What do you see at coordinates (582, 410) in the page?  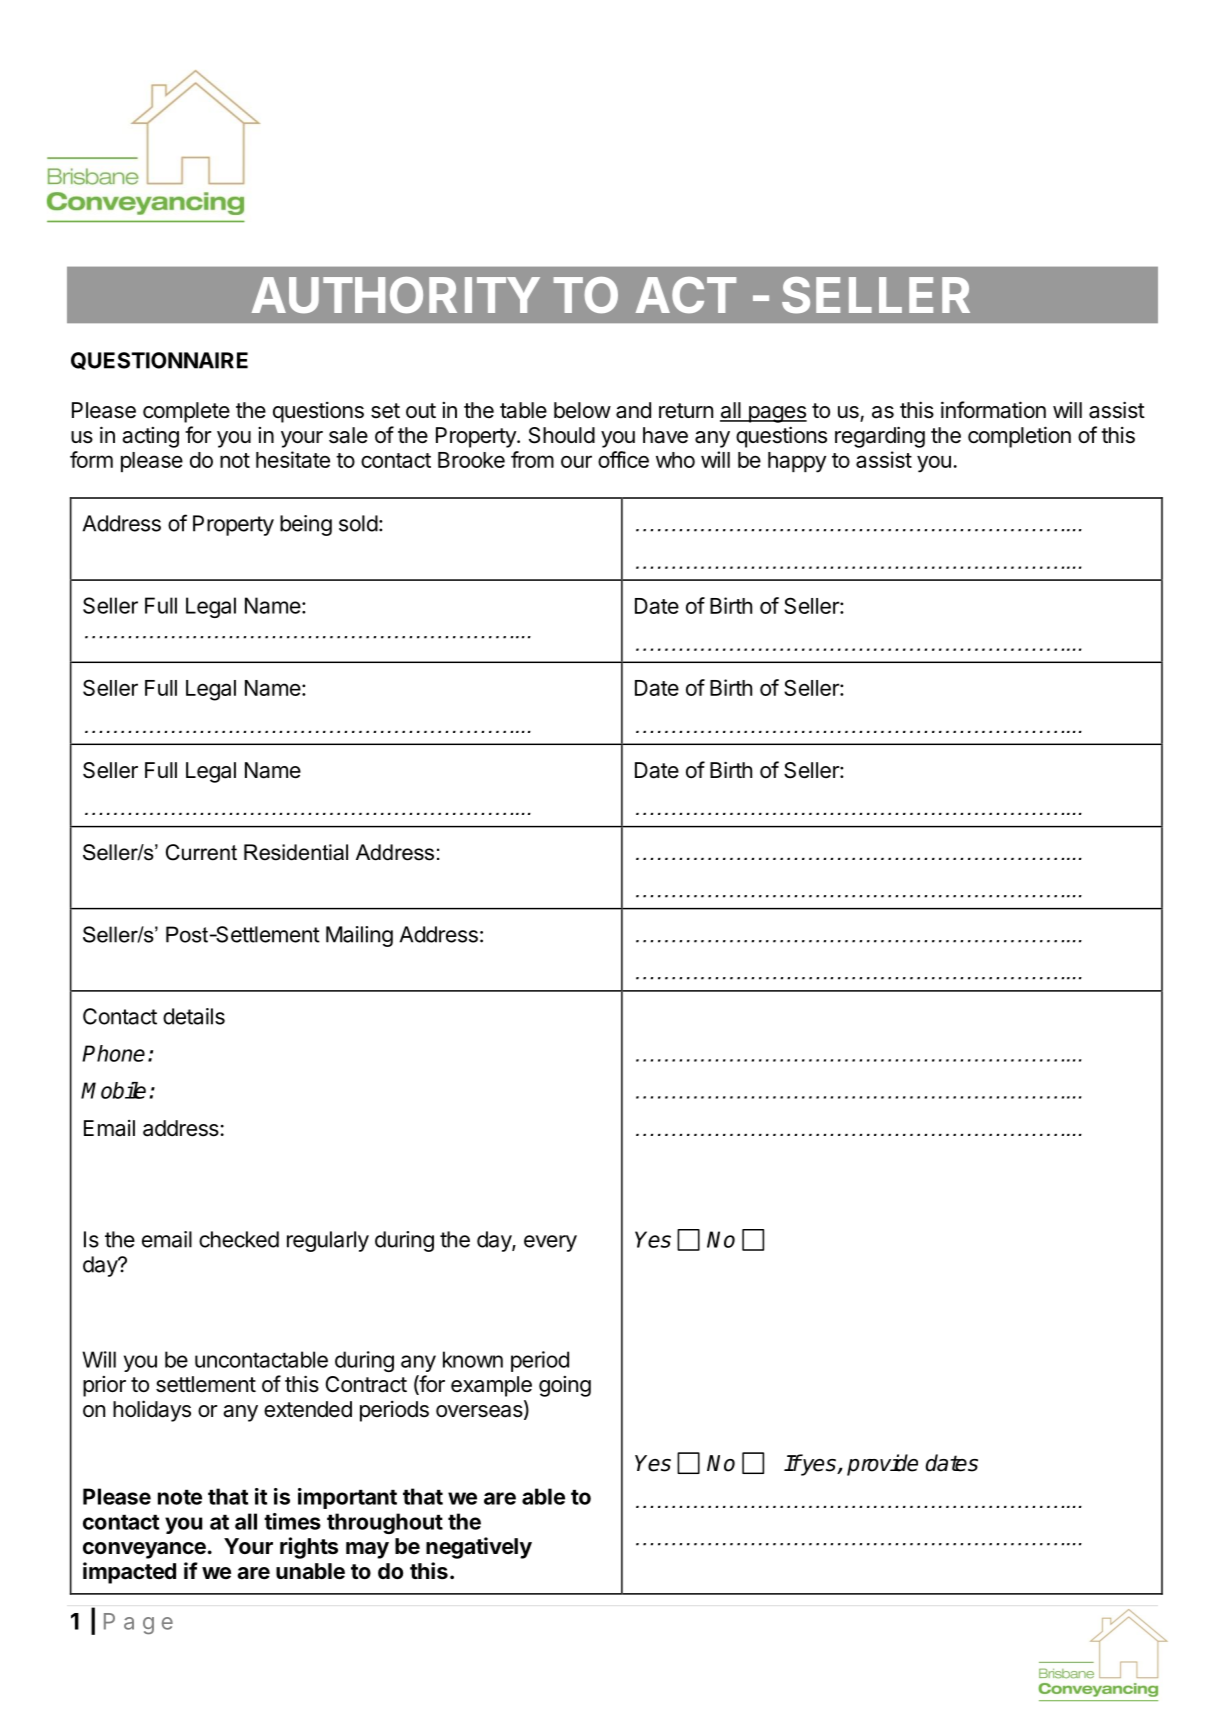 I see `below` at bounding box center [582, 410].
